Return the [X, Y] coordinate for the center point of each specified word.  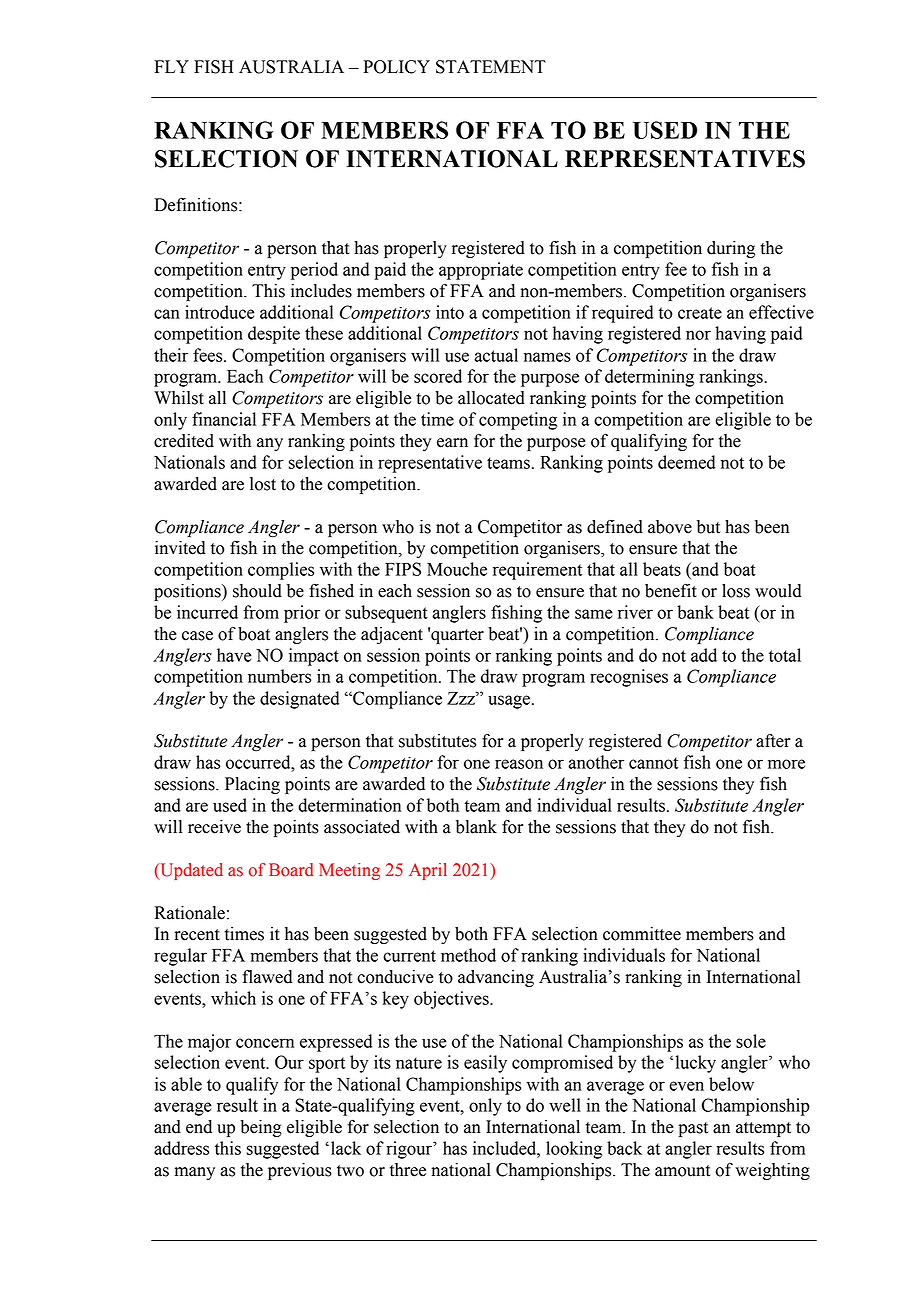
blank [476, 827]
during [731, 249]
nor [698, 335]
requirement [537, 571]
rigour [410, 1150]
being [261, 1128]
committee [642, 934]
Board [291, 870]
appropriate [481, 271]
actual [496, 355]
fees [209, 355]
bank [695, 612]
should [257, 591]
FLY [171, 66]
